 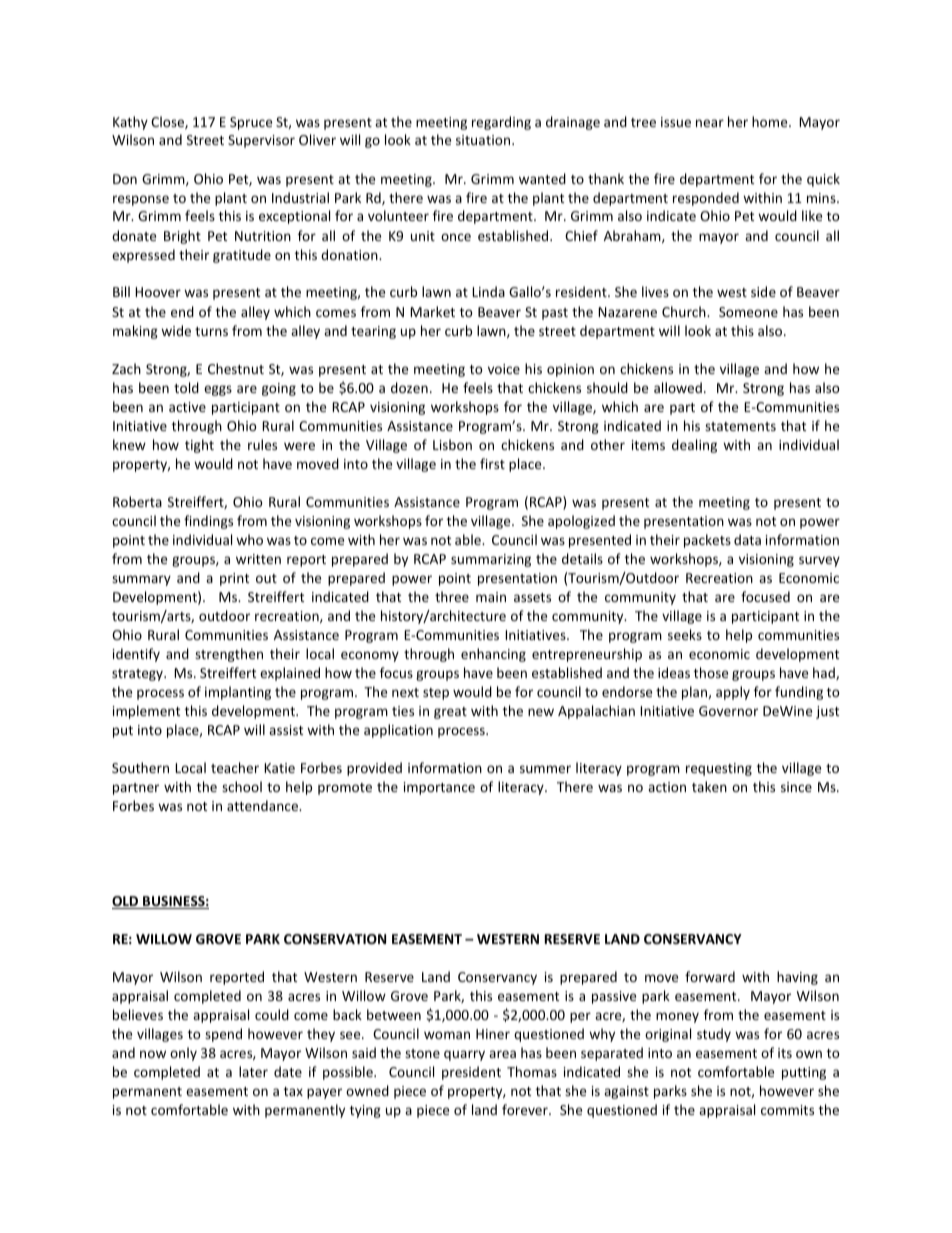 What do you see at coordinates (183, 1054) in the page?
I see `only` at bounding box center [183, 1054].
